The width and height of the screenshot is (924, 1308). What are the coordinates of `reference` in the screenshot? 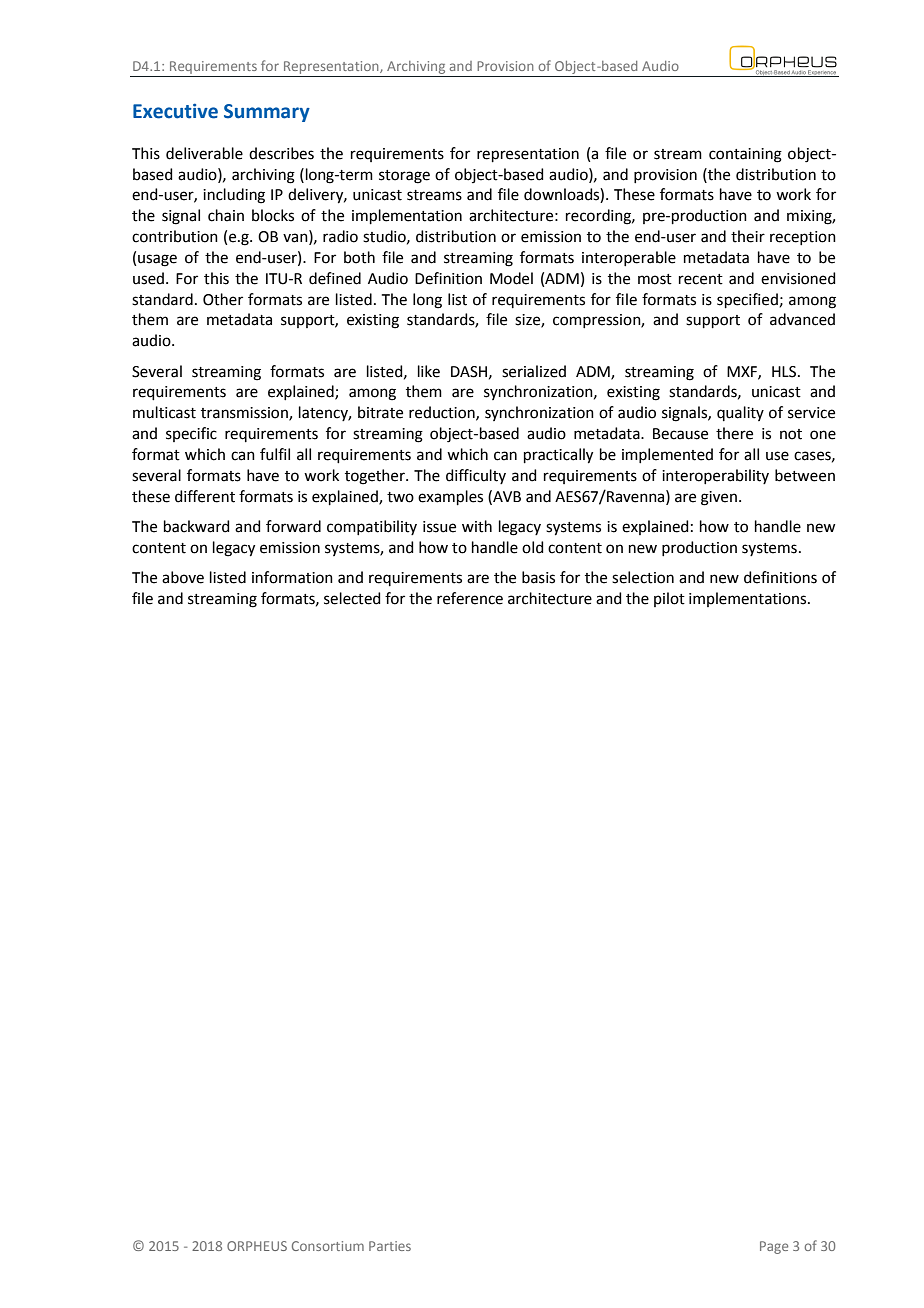 It's located at (470, 598).
